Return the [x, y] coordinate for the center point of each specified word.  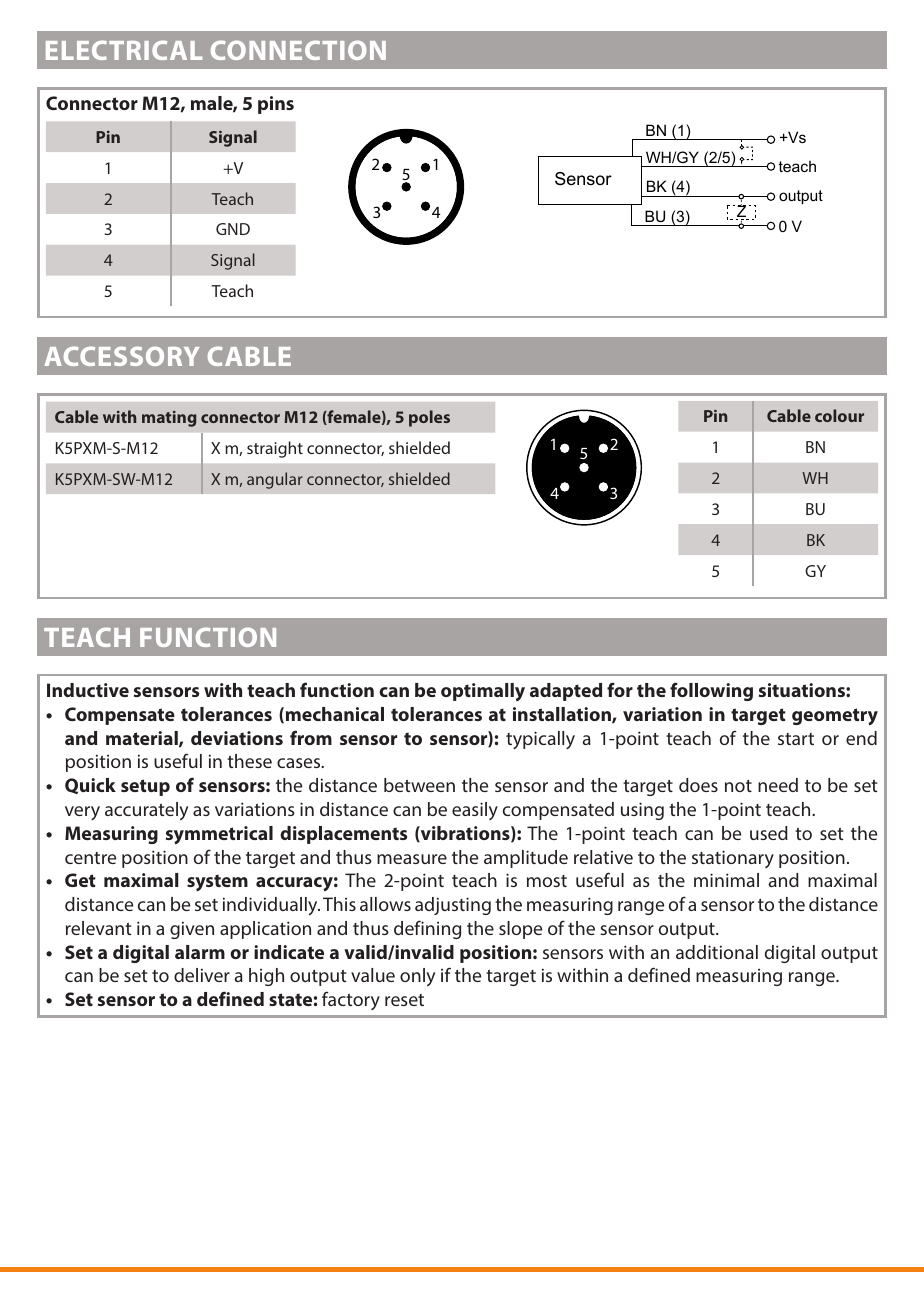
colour [839, 415]
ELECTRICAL [124, 50]
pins [276, 105]
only [417, 977]
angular [275, 480]
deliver [202, 975]
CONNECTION [298, 50]
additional [717, 952]
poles [429, 418]
